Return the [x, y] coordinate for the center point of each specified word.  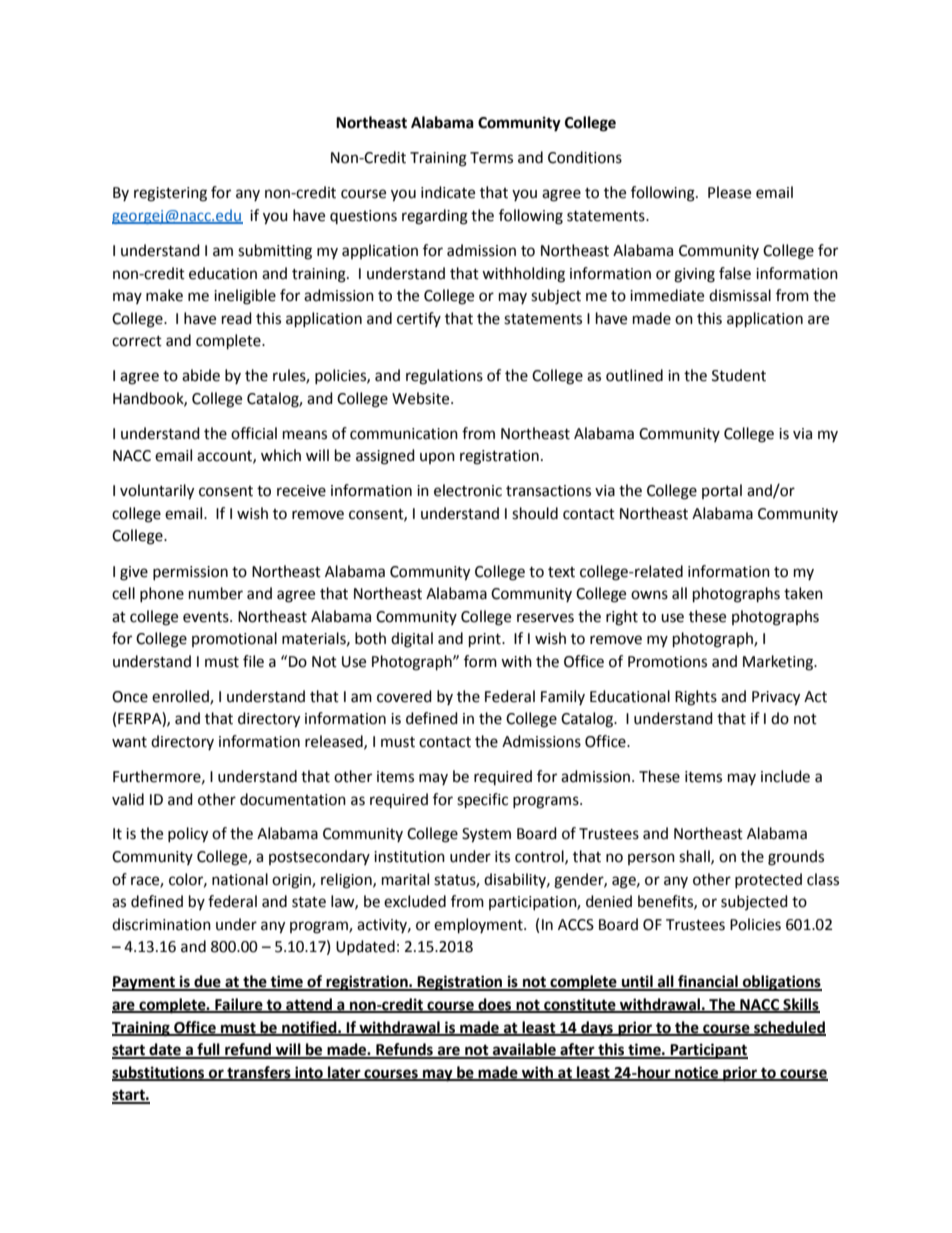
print [486, 640]
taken [803, 593]
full [208, 1050]
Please [729, 192]
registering [170, 194]
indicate [448, 192]
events [207, 617]
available [524, 1050]
